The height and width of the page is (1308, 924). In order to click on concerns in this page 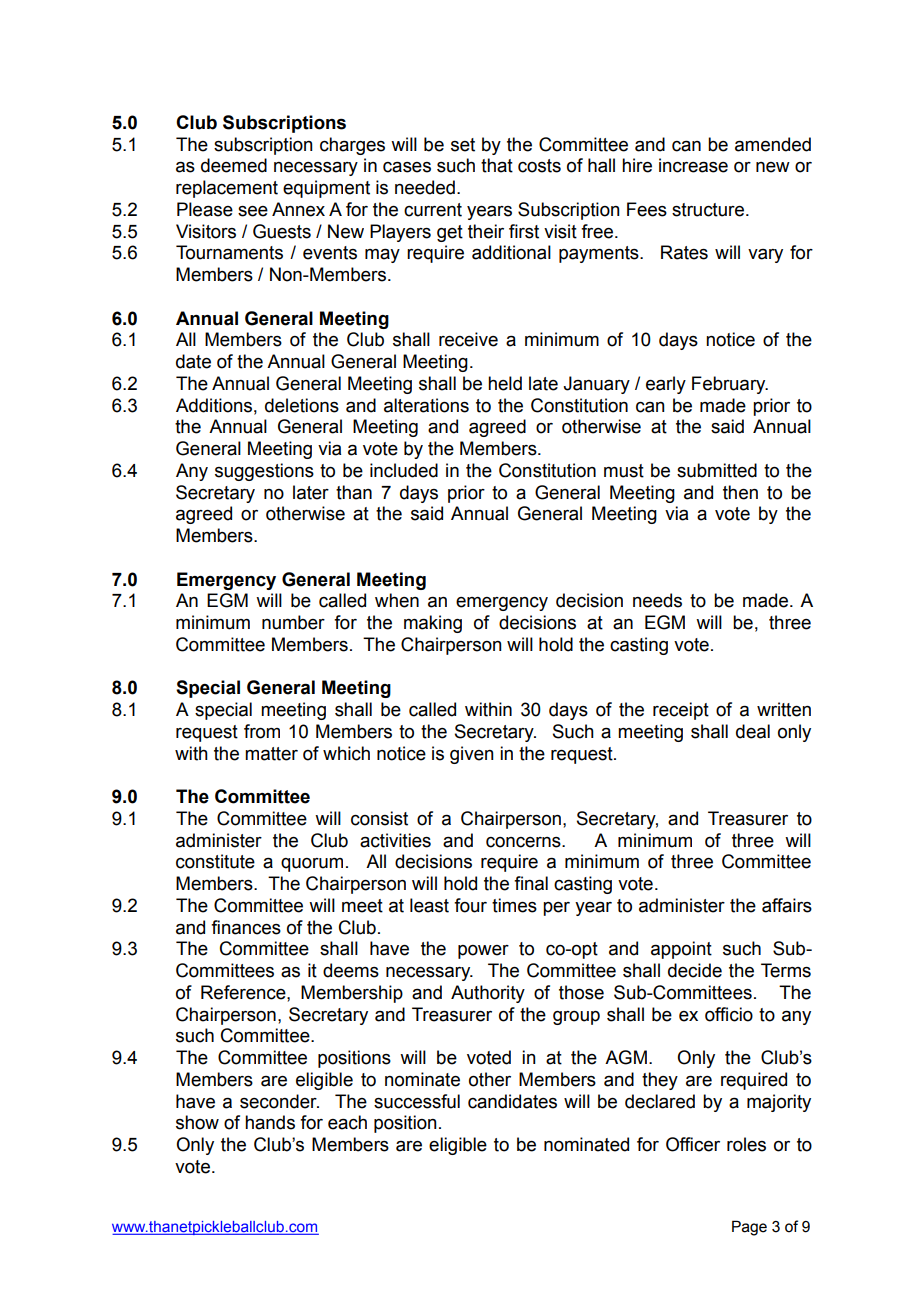, I will do `click(524, 842)`.
